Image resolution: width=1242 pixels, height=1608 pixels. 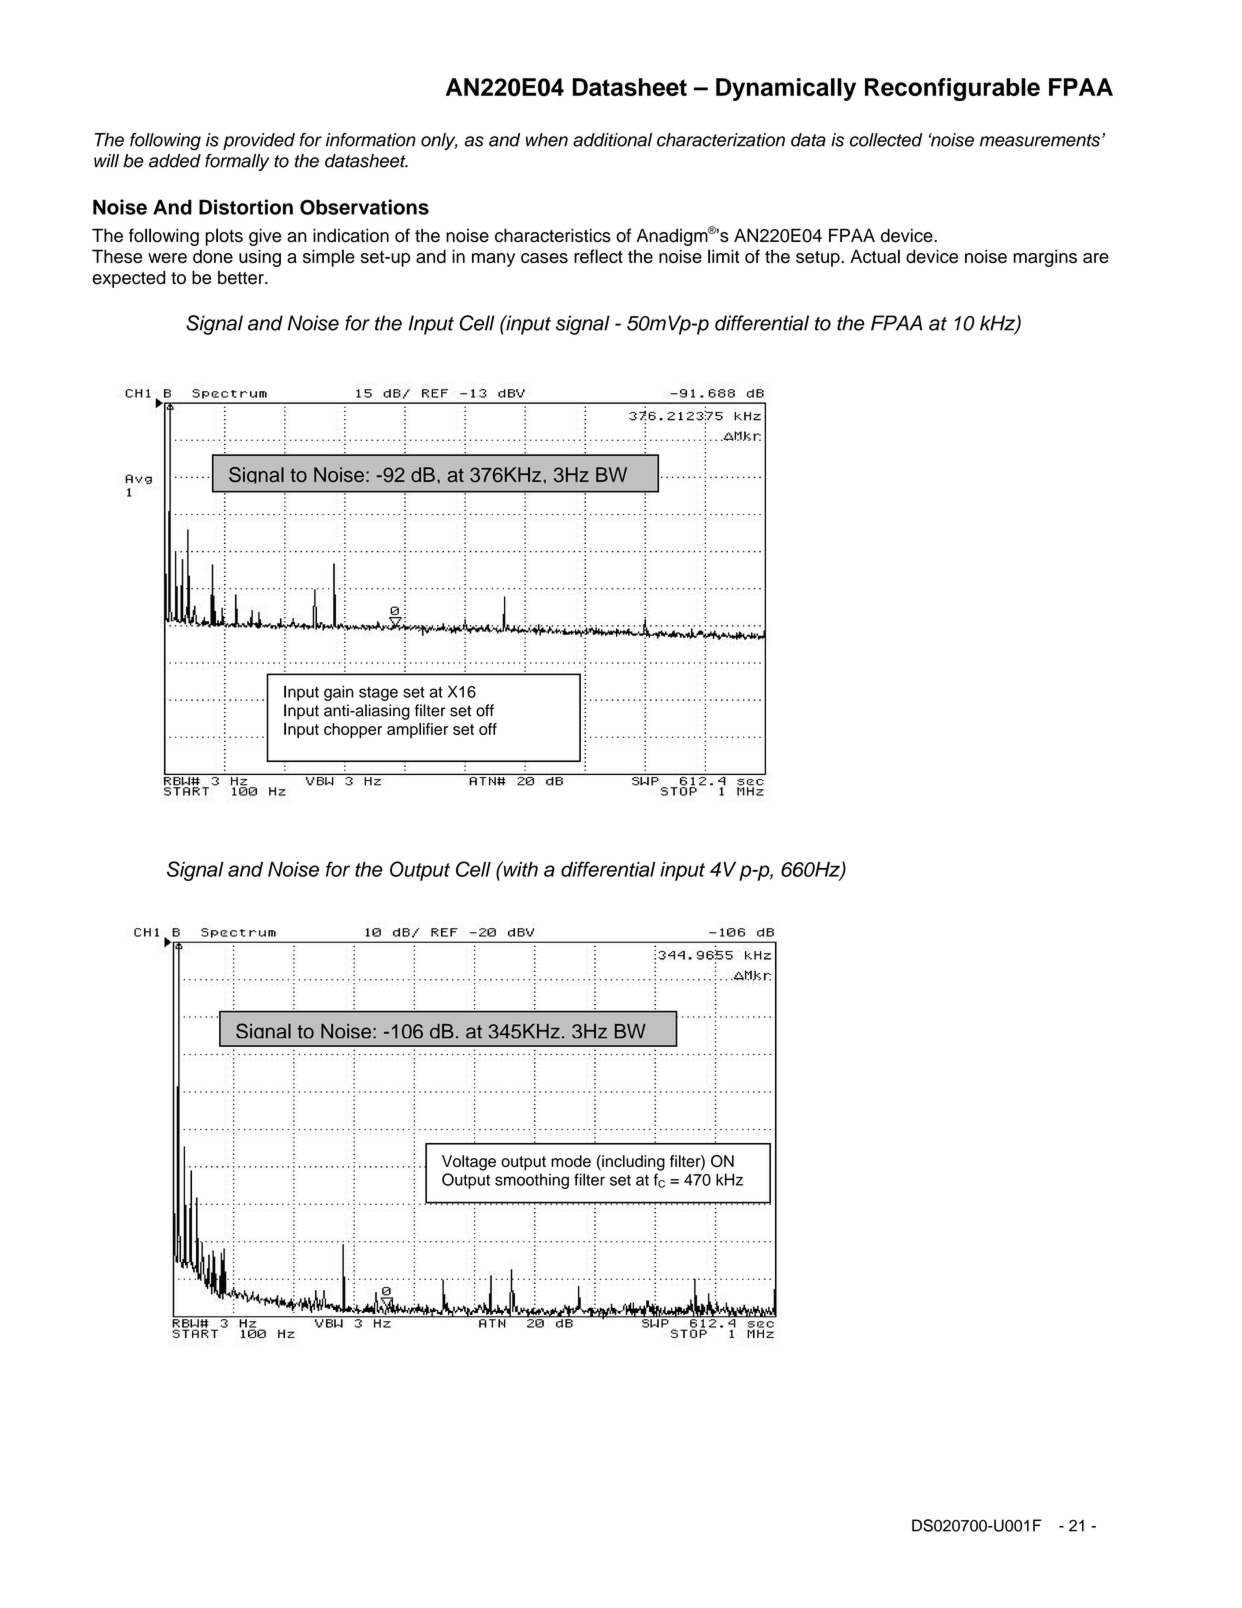 I want to click on are, so click(x=1096, y=258).
